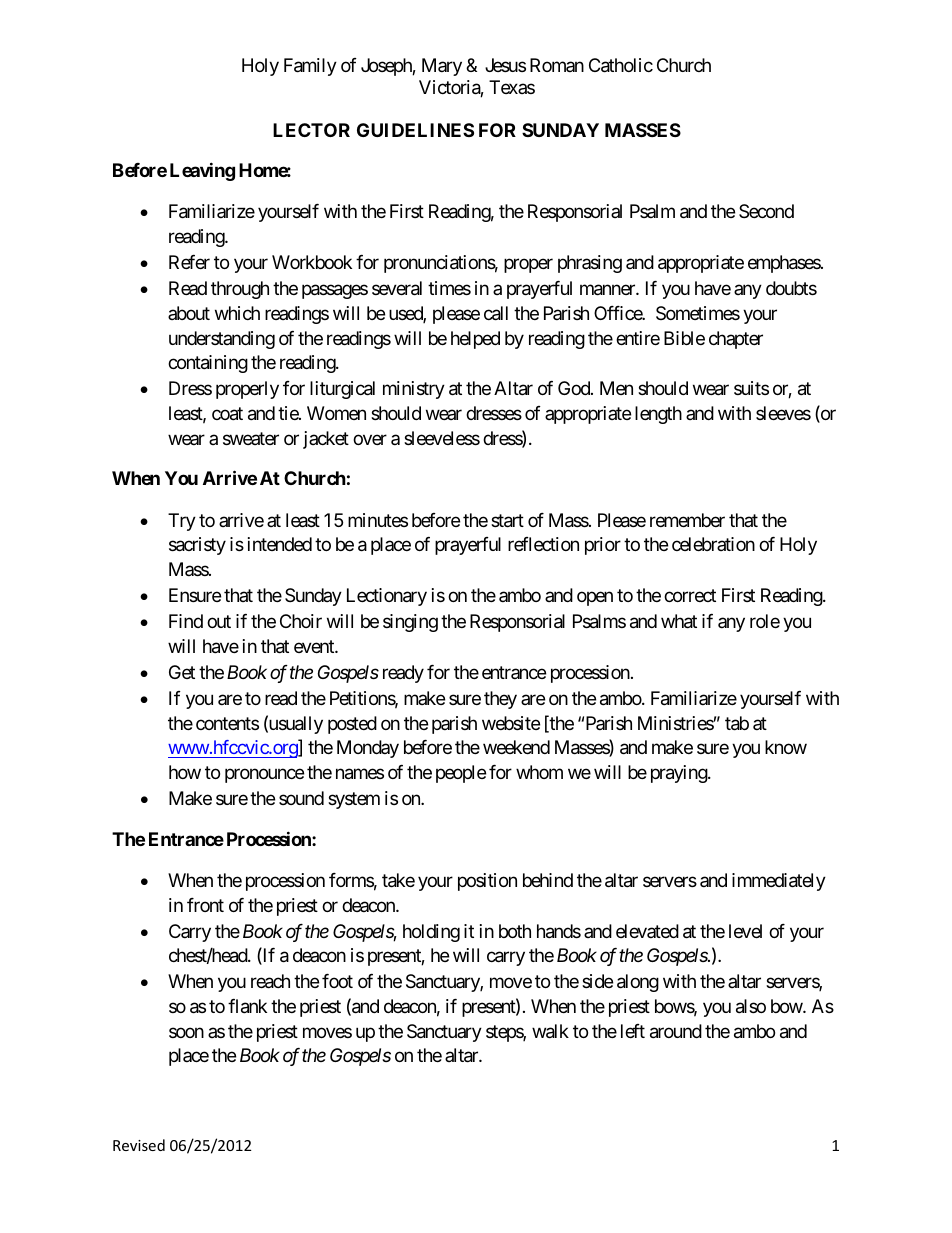 The width and height of the page is (952, 1233). What do you see at coordinates (410, 623) in the page?
I see `singing` at bounding box center [410, 623].
